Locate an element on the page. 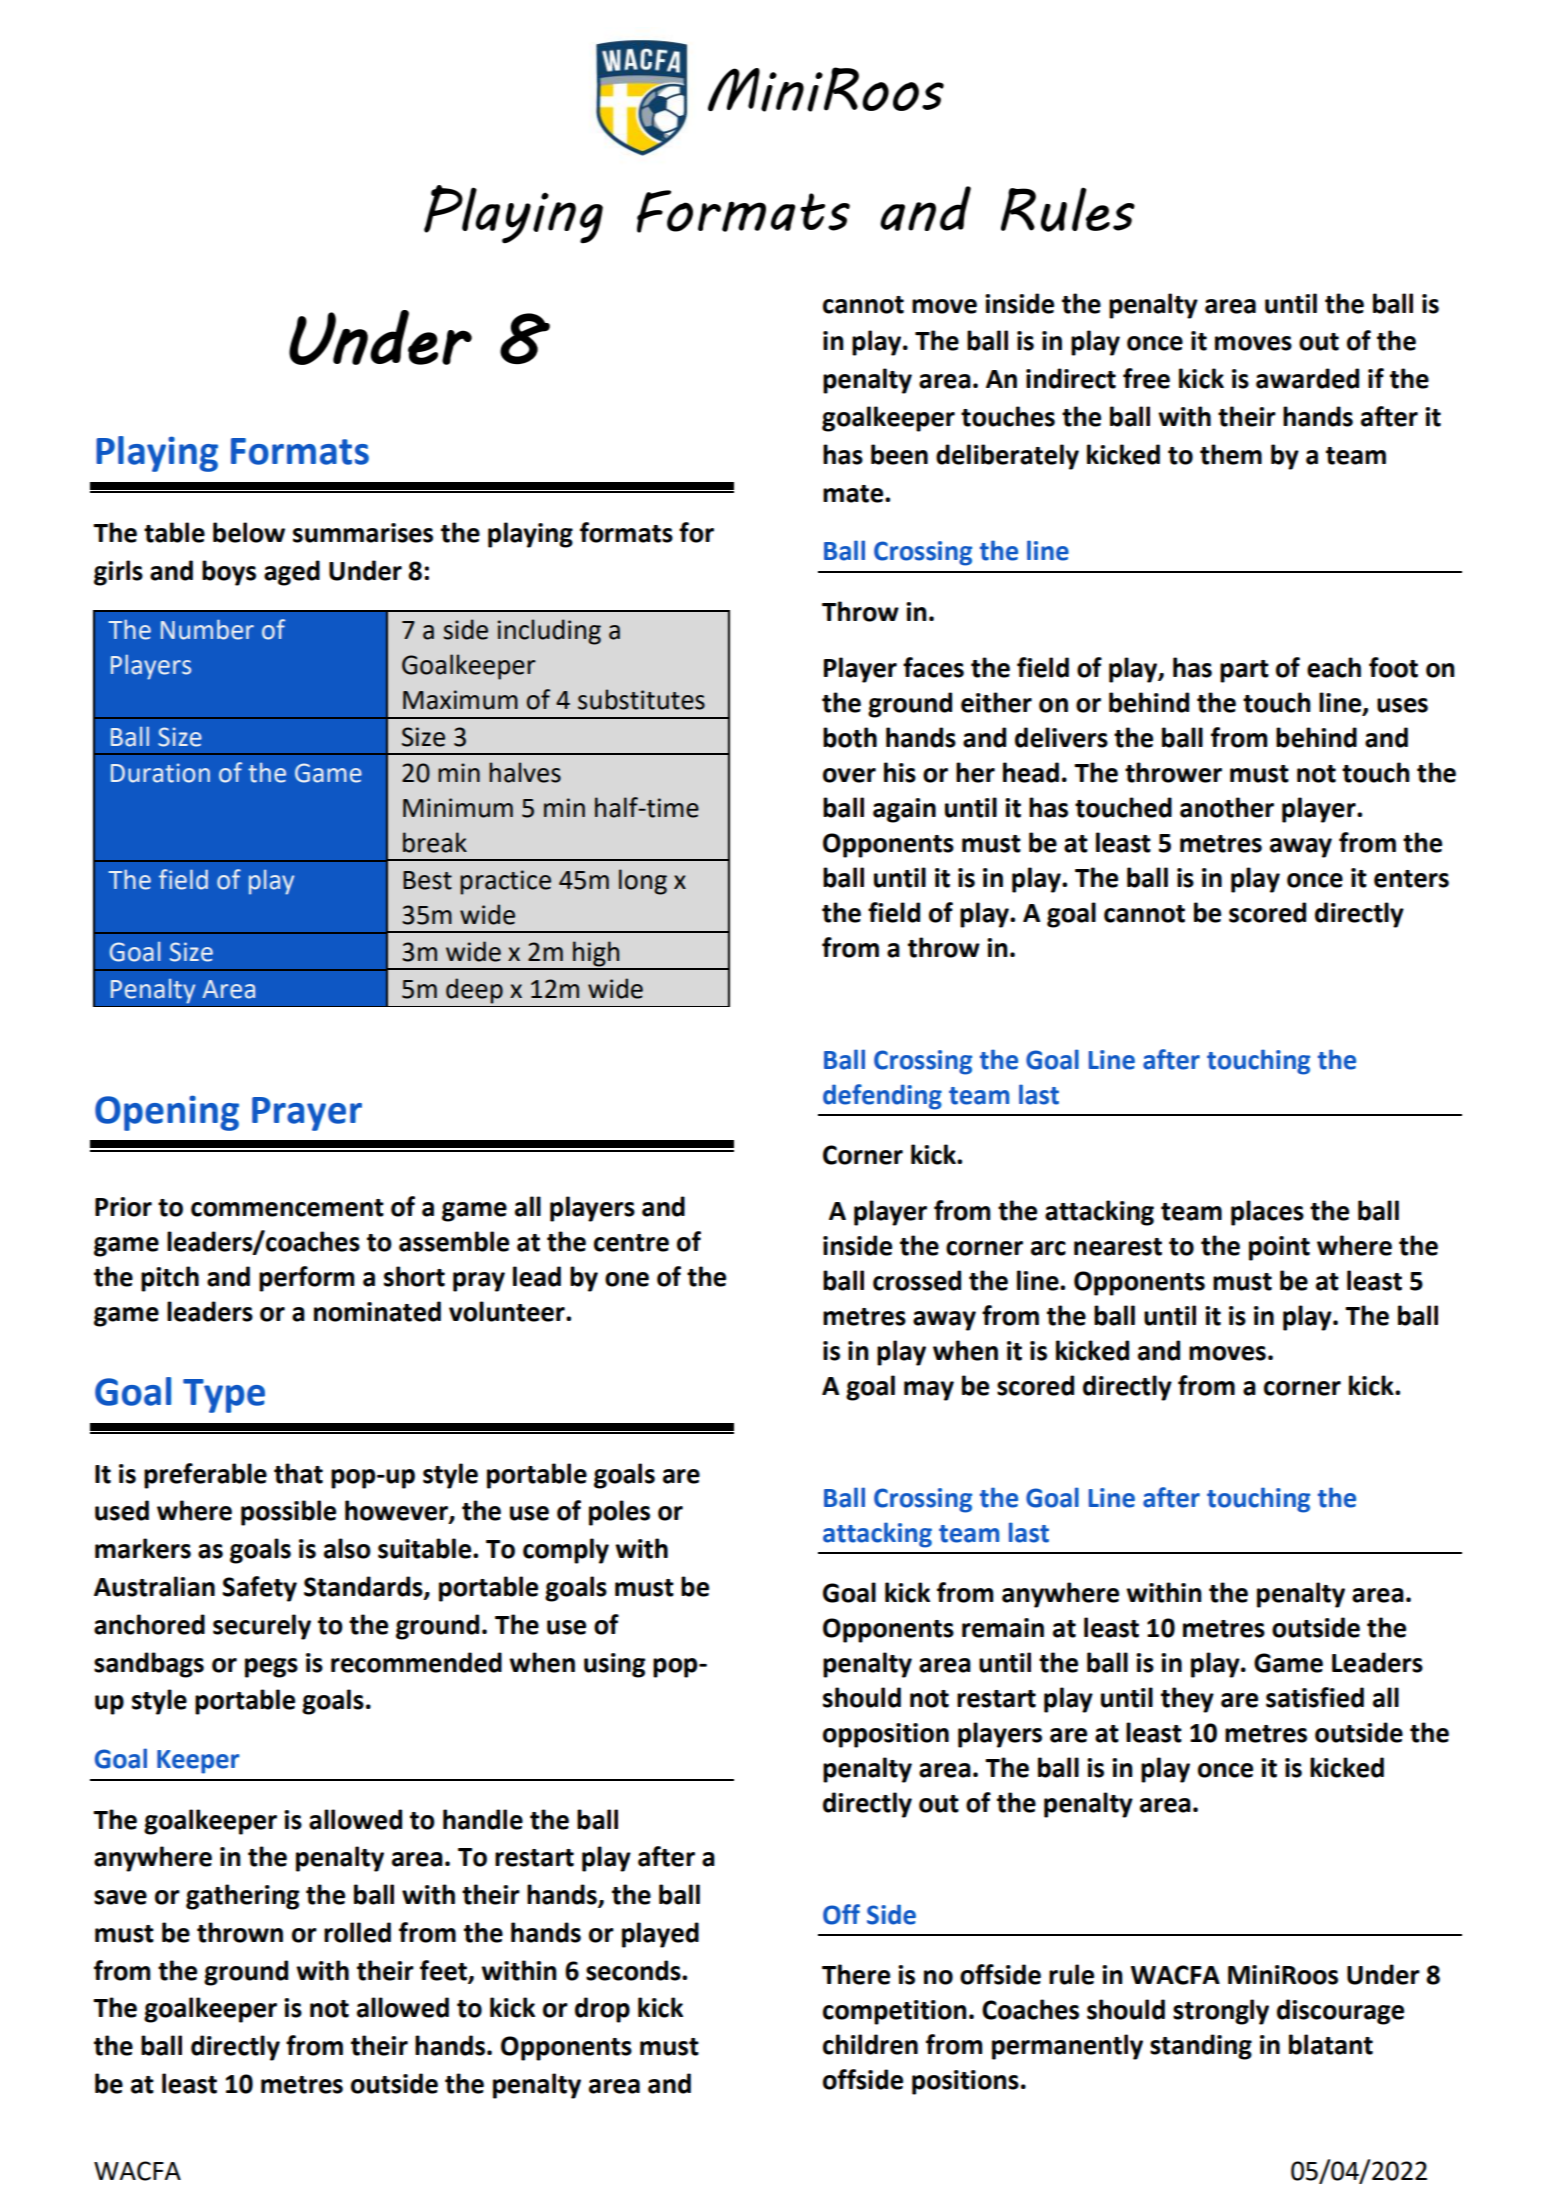 This image has width=1552, height=2195. mate is located at coordinates (854, 494).
